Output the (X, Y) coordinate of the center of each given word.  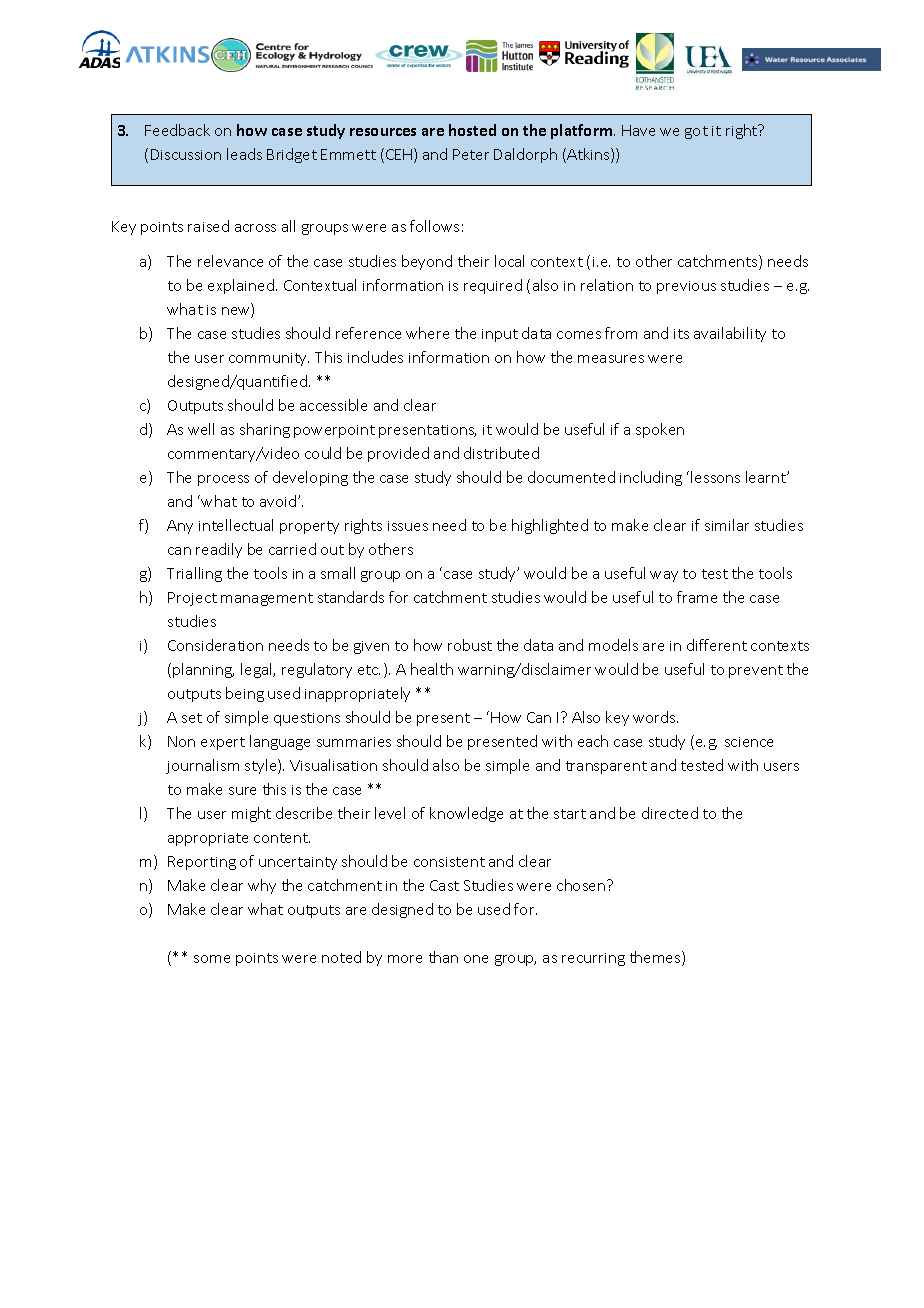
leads (244, 154)
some (212, 959)
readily (219, 550)
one (476, 959)
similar (727, 525)
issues (408, 526)
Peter (471, 154)
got (696, 132)
